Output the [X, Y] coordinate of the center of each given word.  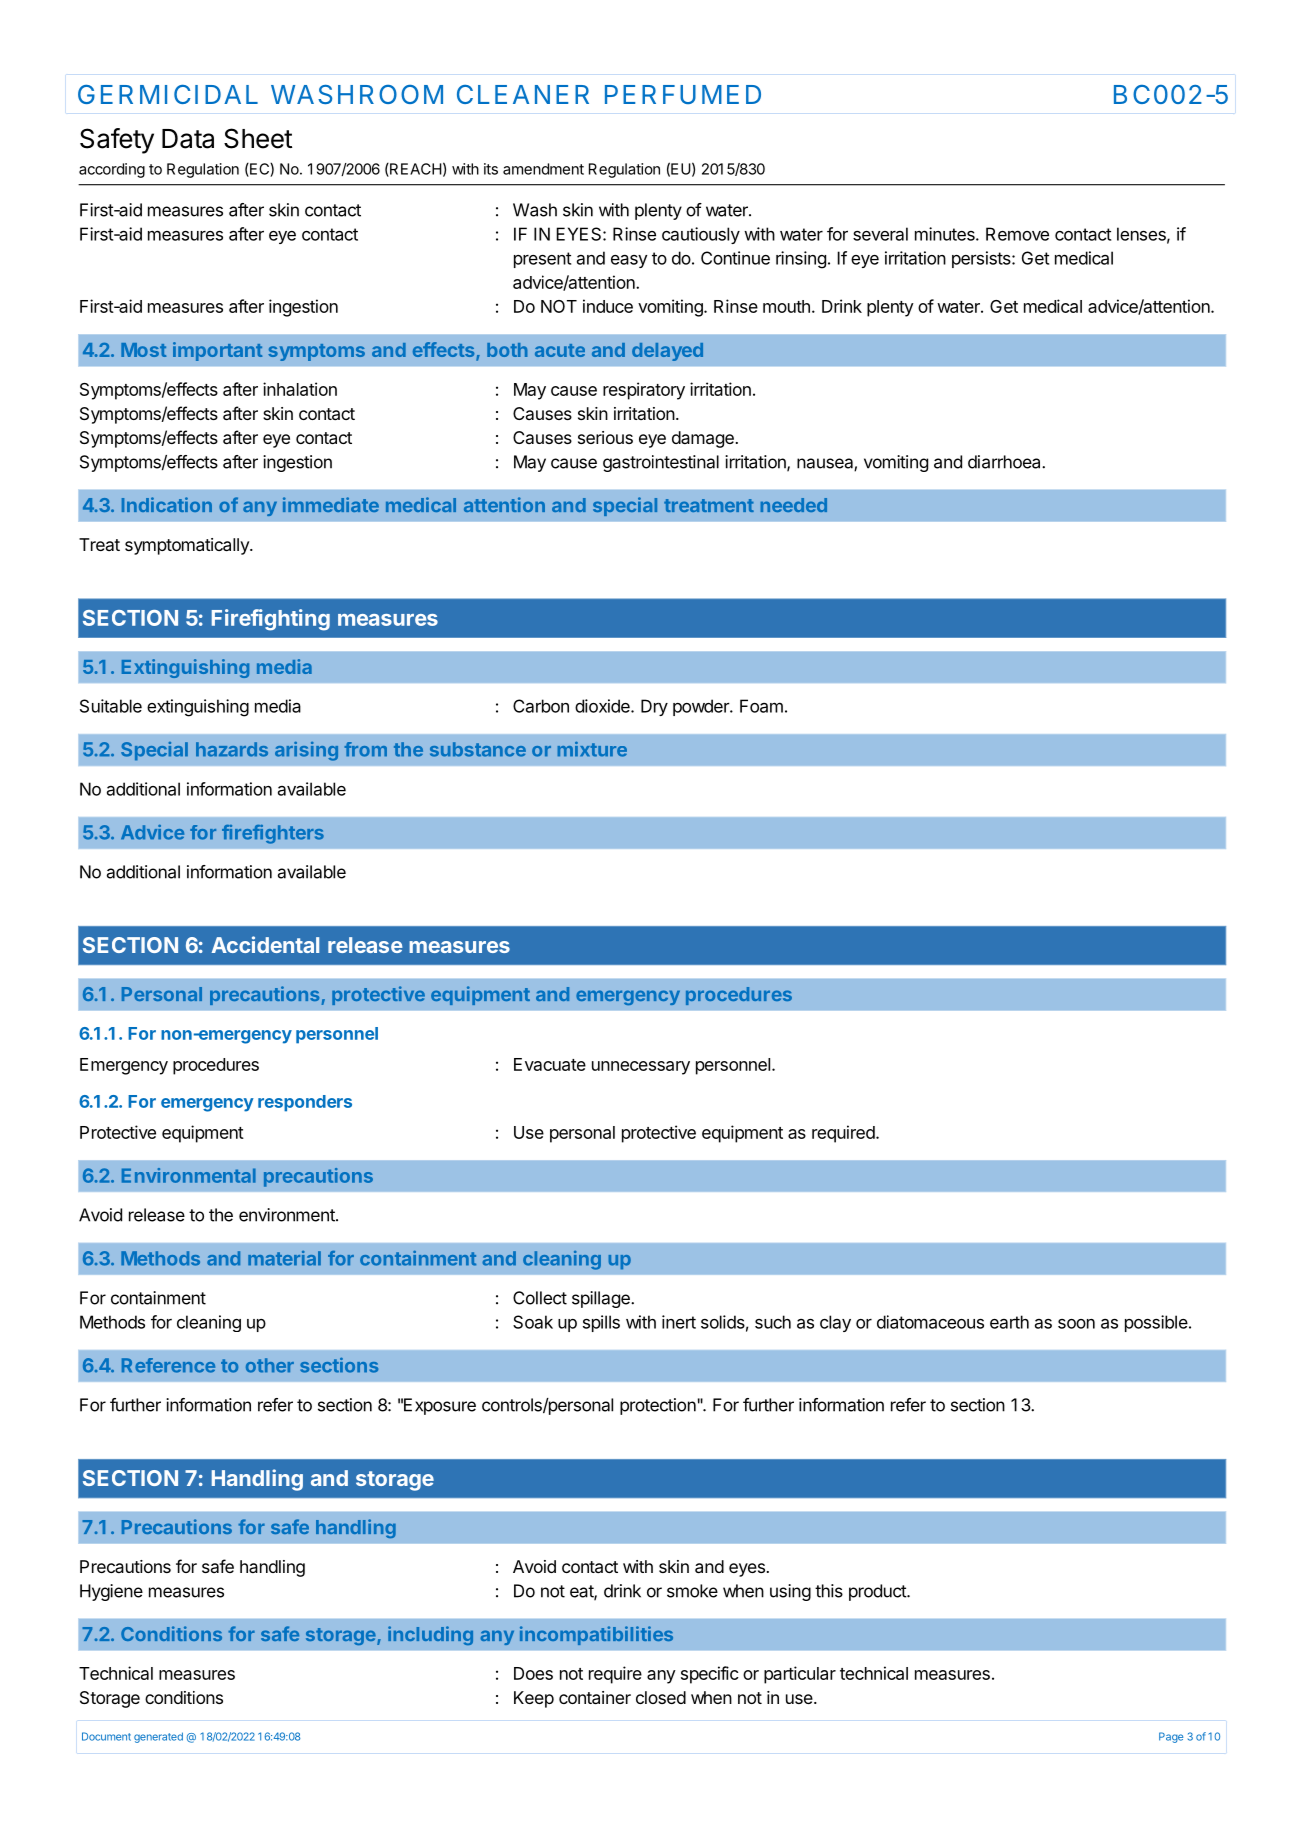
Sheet [258, 138]
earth [1009, 1322]
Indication [167, 504]
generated [158, 1737]
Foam [761, 706]
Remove [1017, 234]
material [284, 1258]
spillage [602, 1299]
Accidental [265, 944]
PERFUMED [683, 94]
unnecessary [641, 1068]
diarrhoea [1005, 462]
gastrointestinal [661, 463]
